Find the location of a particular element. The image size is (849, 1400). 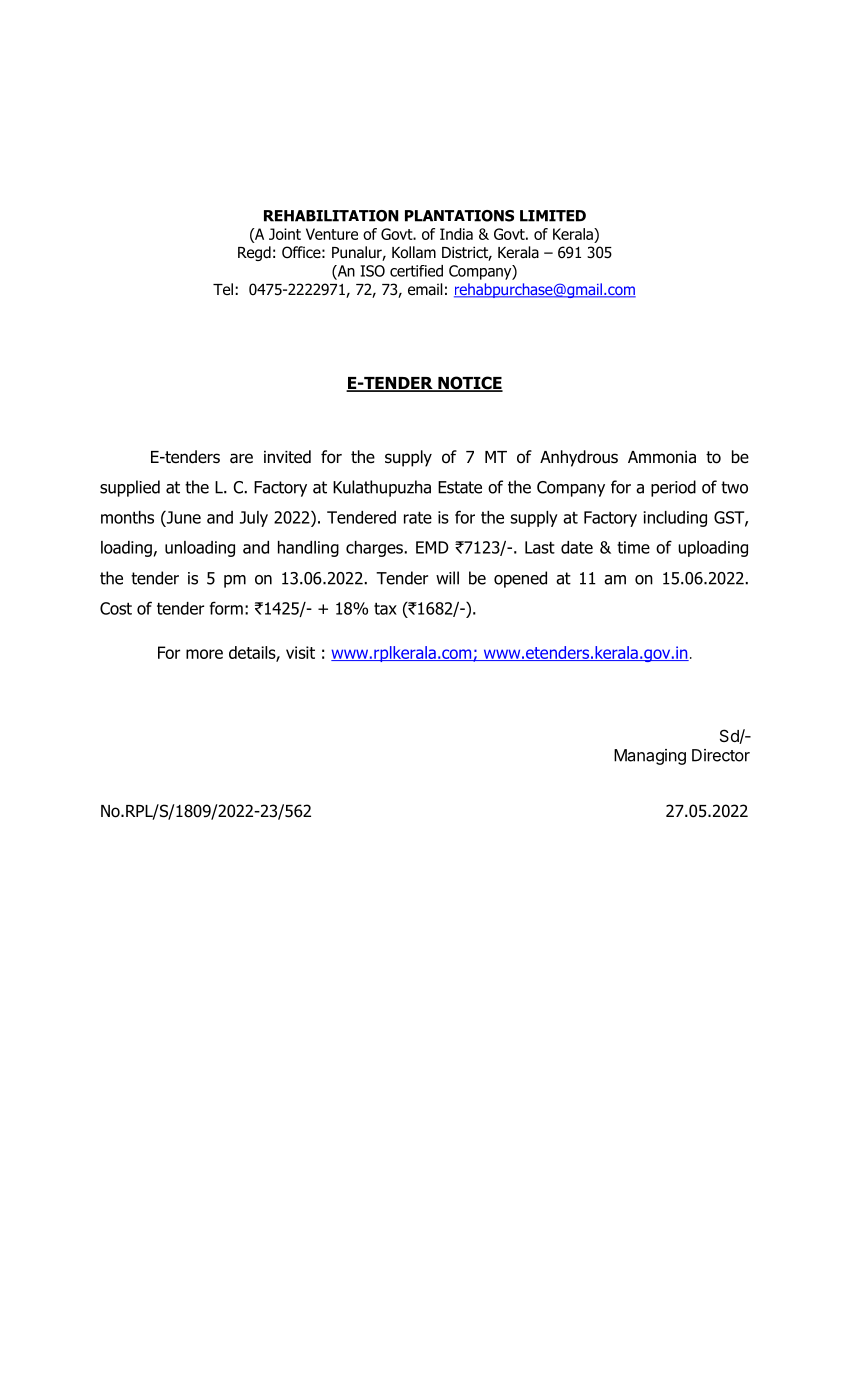

India is located at coordinates (456, 234).
